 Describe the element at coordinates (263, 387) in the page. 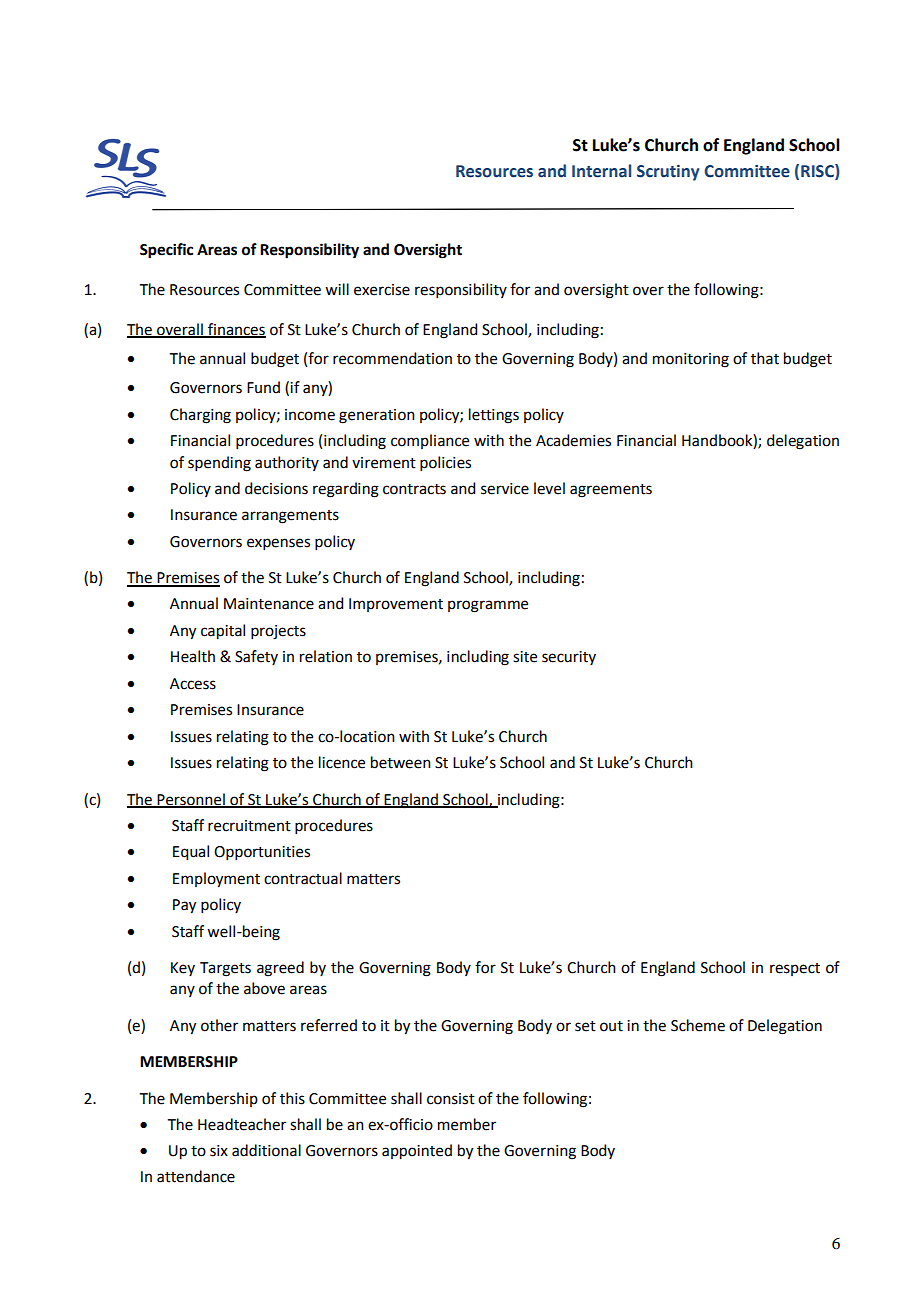

I see `Fund` at that location.
